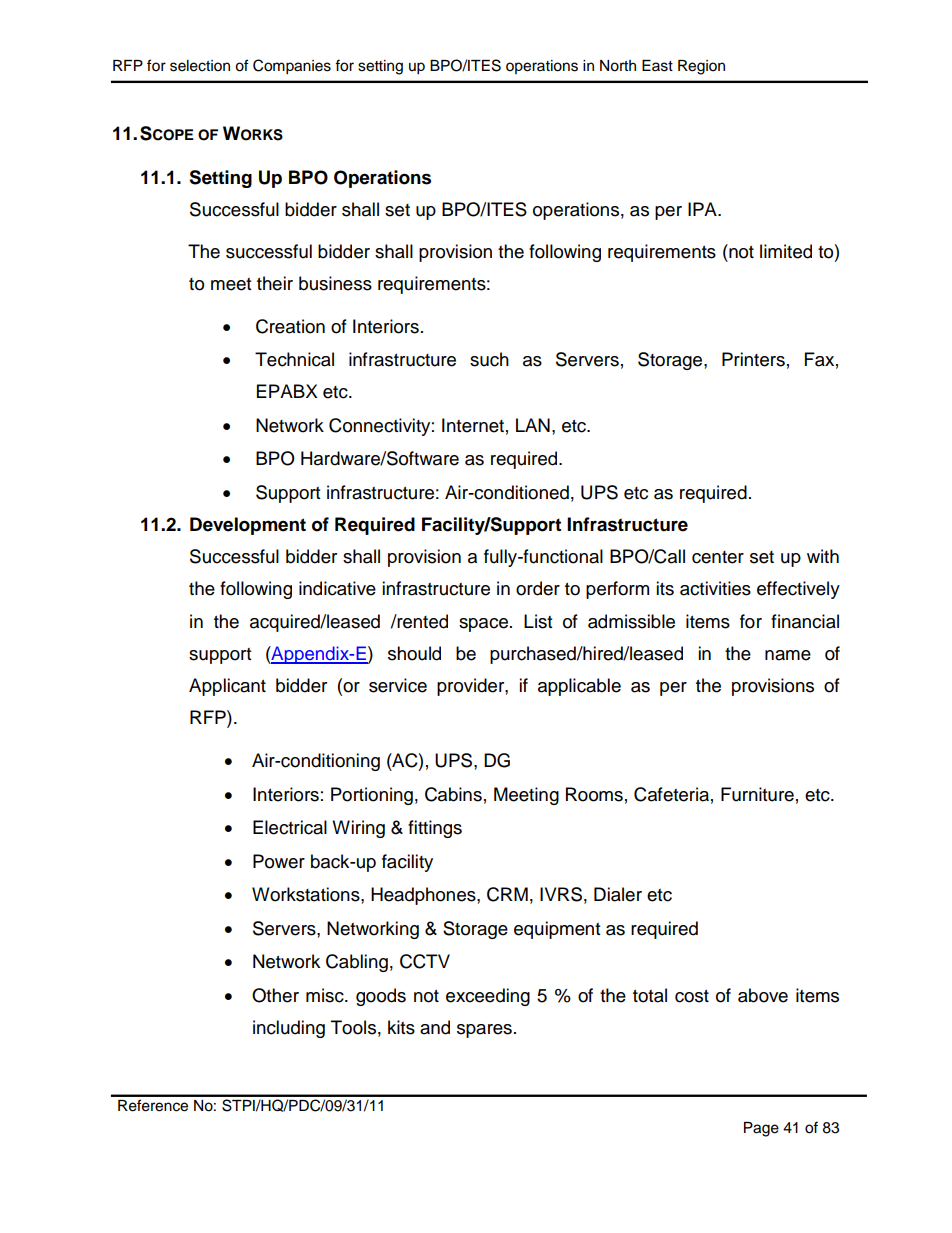 This image has width=952, height=1233. Describe the element at coordinates (483, 625) in the image. I see `space` at that location.
